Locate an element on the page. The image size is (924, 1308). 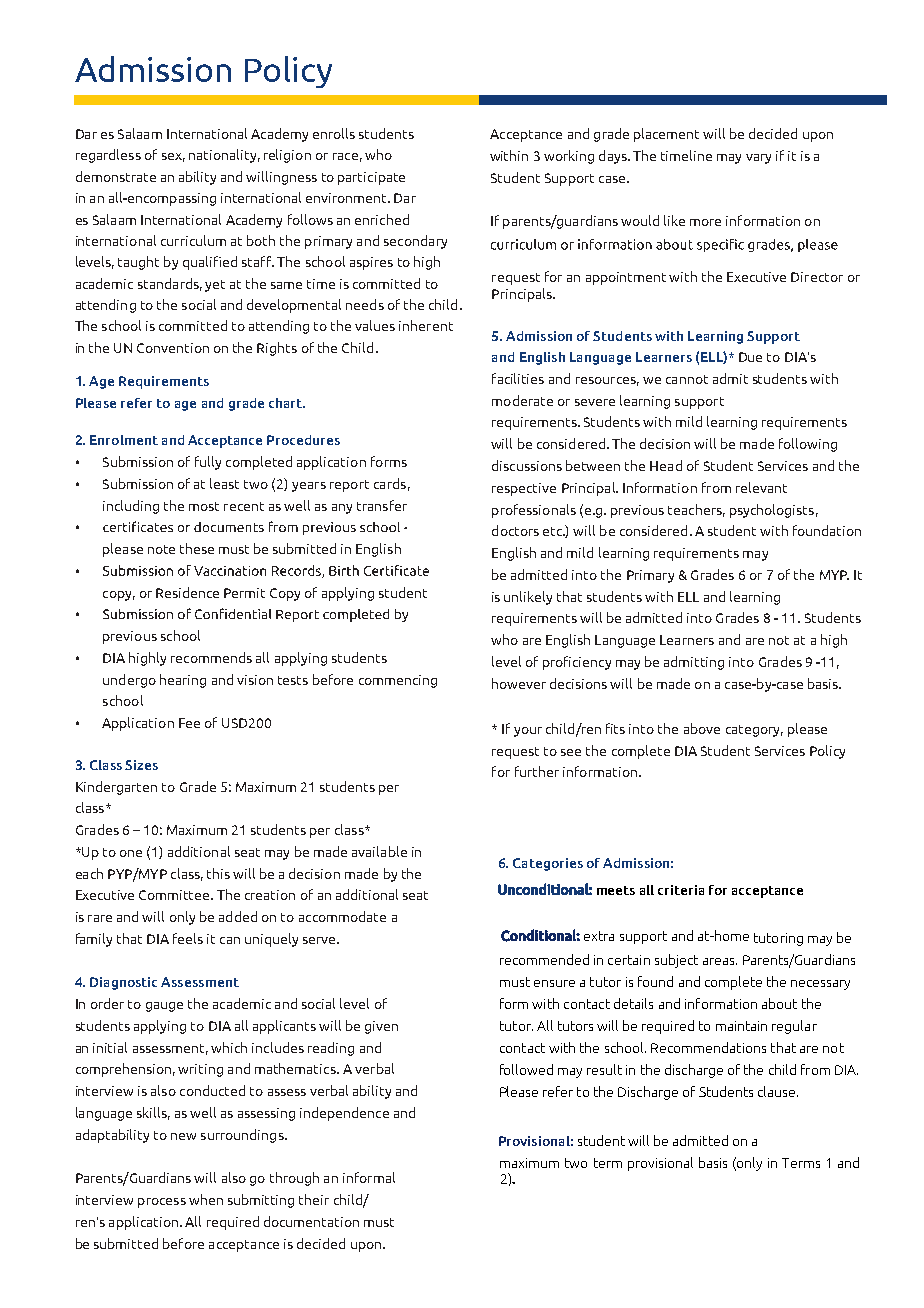
cannot is located at coordinates (687, 379).
